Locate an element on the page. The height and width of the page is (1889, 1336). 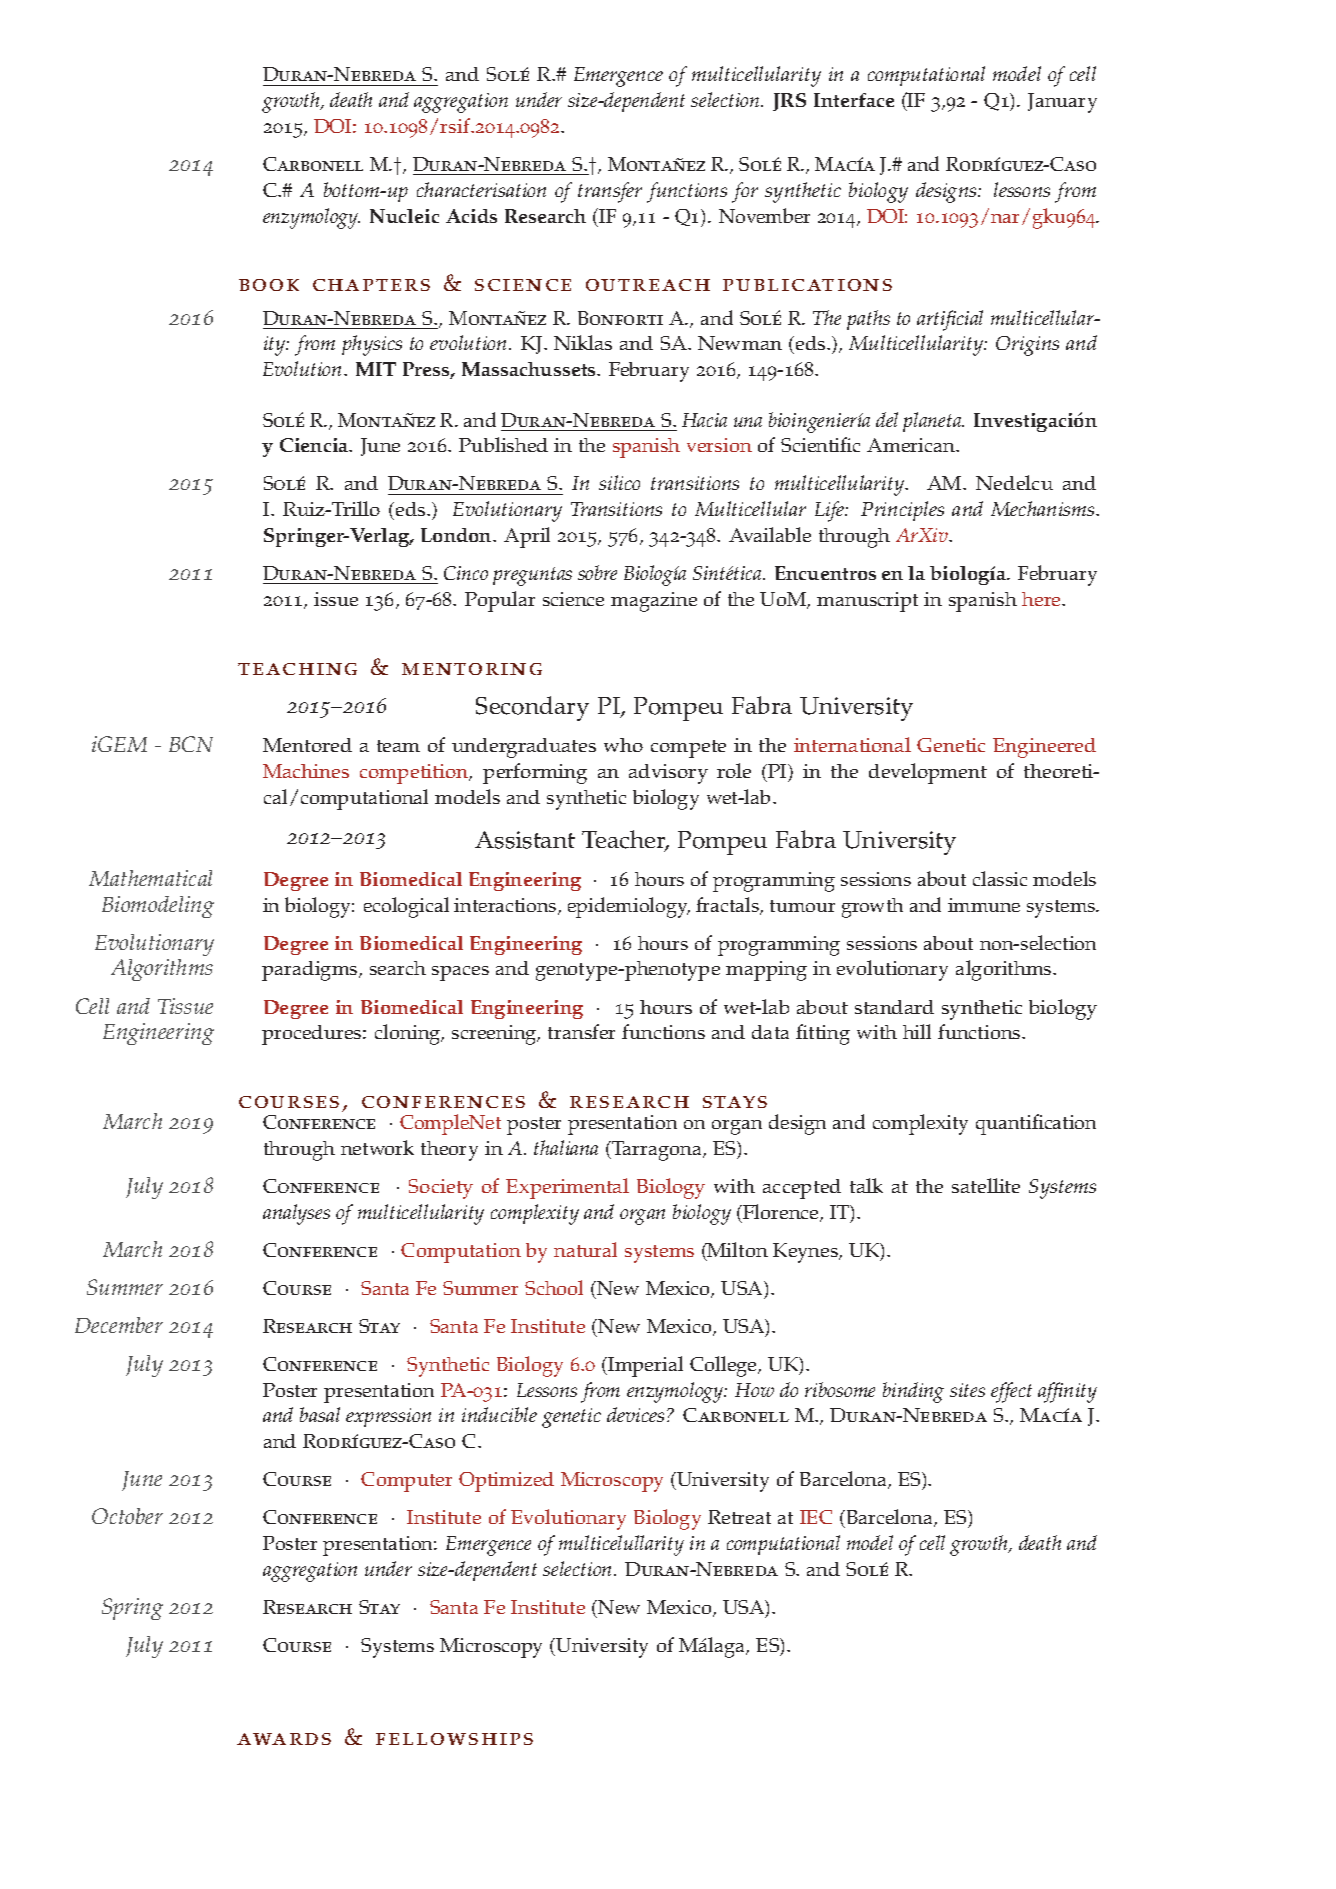
epidemiology is located at coordinates (629, 907).
